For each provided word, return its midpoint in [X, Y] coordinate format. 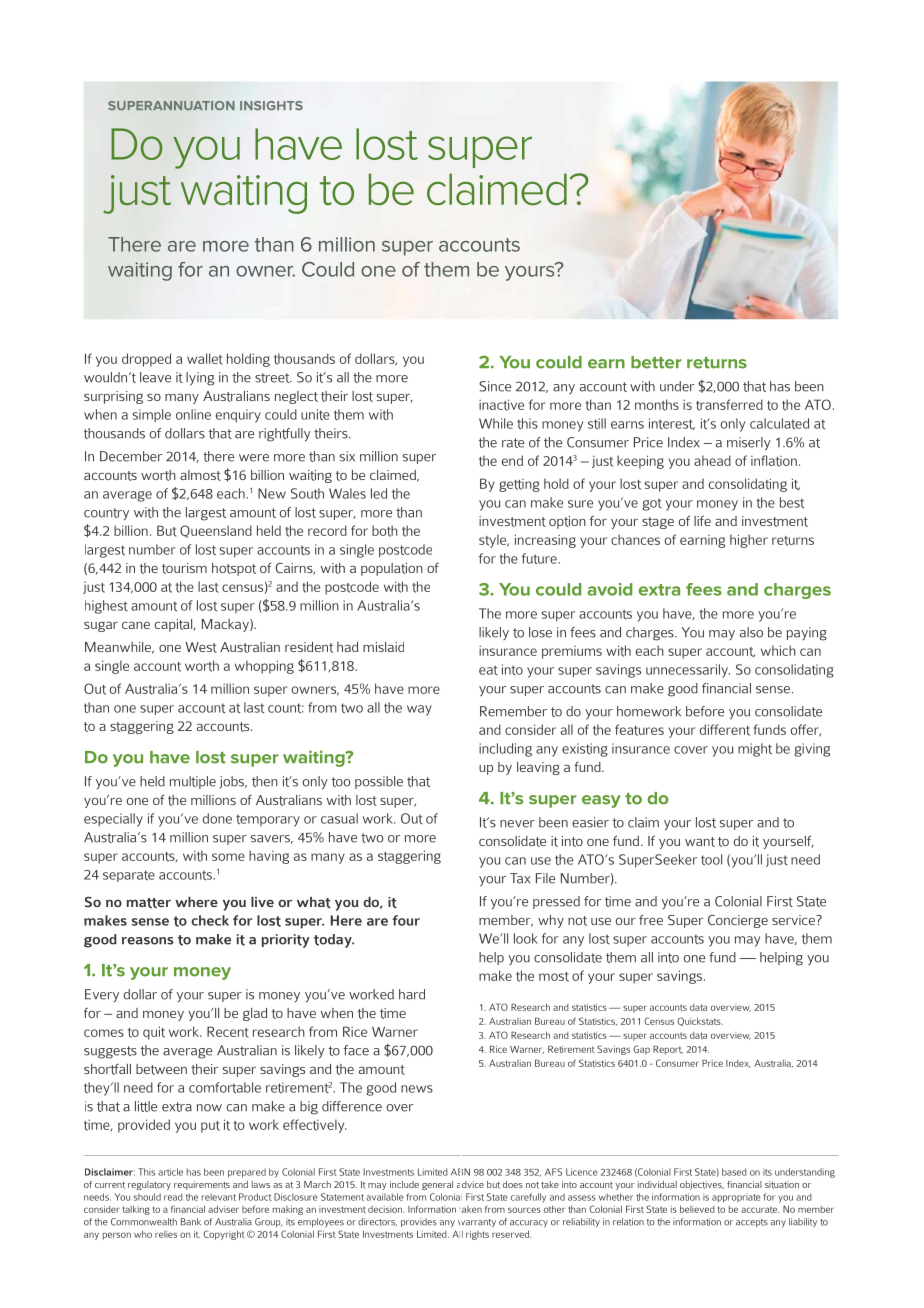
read [173, 1197]
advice [470, 1184]
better [656, 362]
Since [495, 386]
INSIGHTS [271, 106]
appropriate [736, 1198]
